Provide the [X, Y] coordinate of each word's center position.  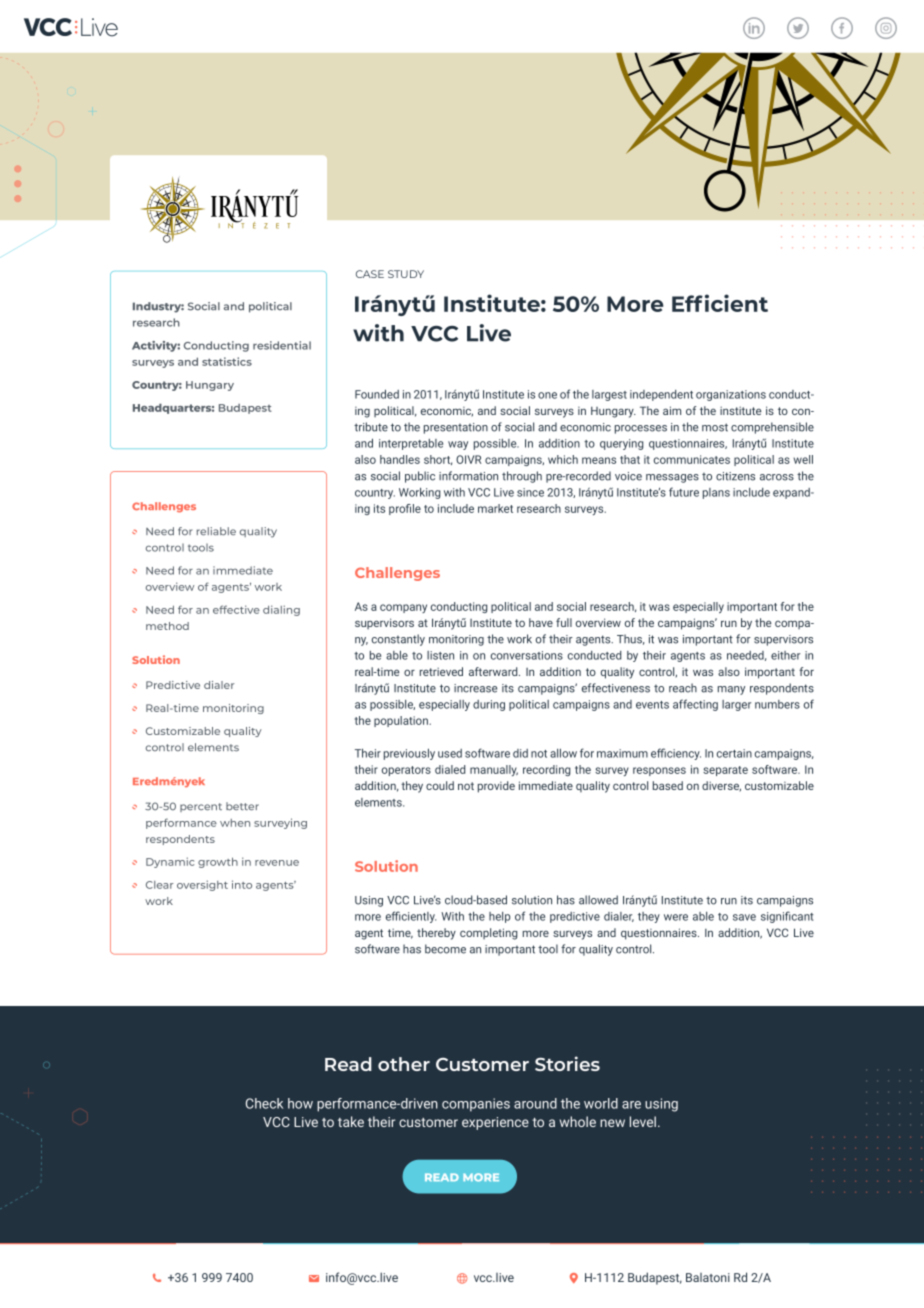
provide [496, 787]
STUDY [406, 274]
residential [282, 345]
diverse [721, 786]
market [495, 508]
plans [716, 493]
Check [264, 1103]
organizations [731, 395]
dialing [281, 610]
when [235, 823]
